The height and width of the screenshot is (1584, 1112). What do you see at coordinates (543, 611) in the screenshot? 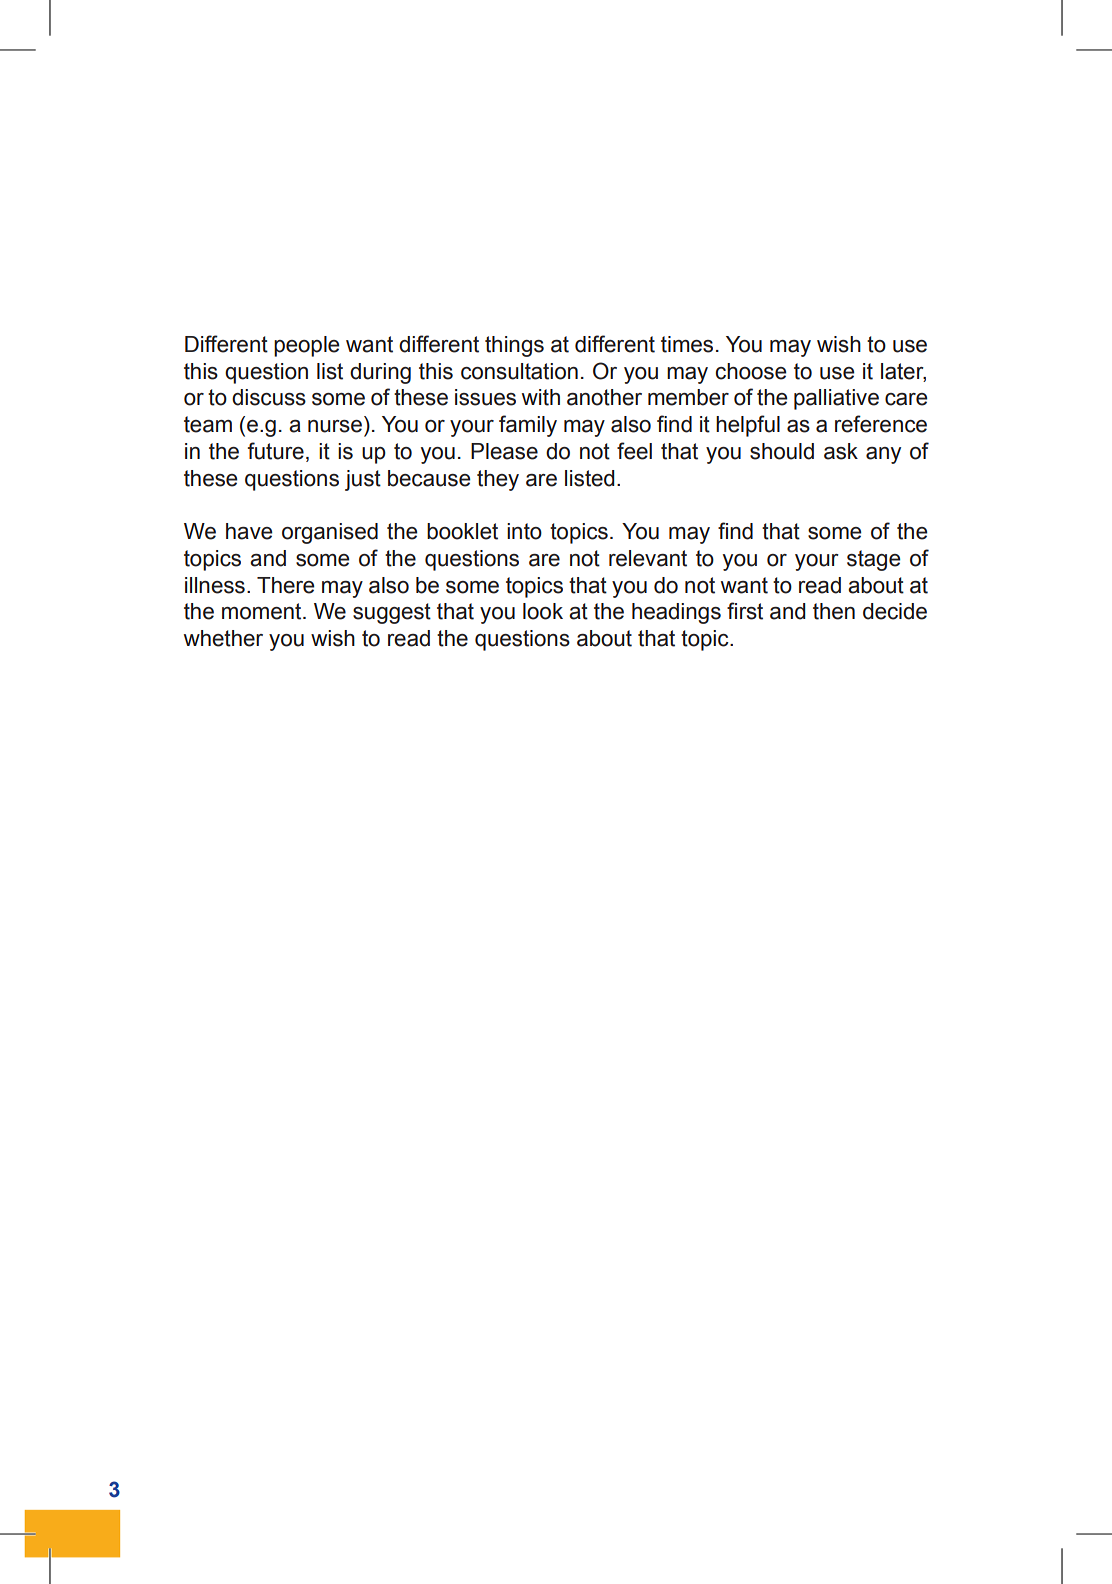
I see `look` at bounding box center [543, 611].
